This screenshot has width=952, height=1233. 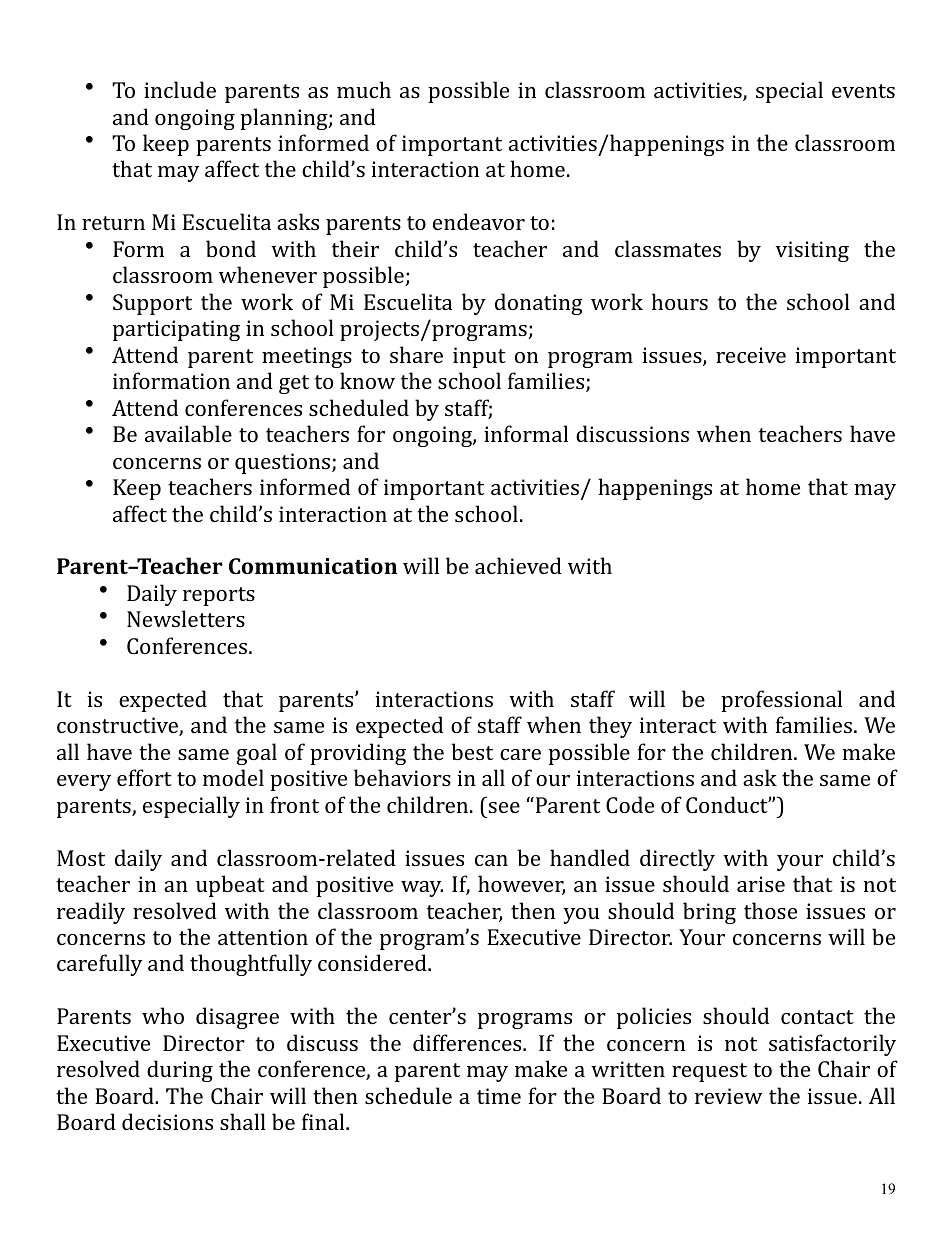 What do you see at coordinates (863, 91) in the screenshot?
I see `events` at bounding box center [863, 91].
